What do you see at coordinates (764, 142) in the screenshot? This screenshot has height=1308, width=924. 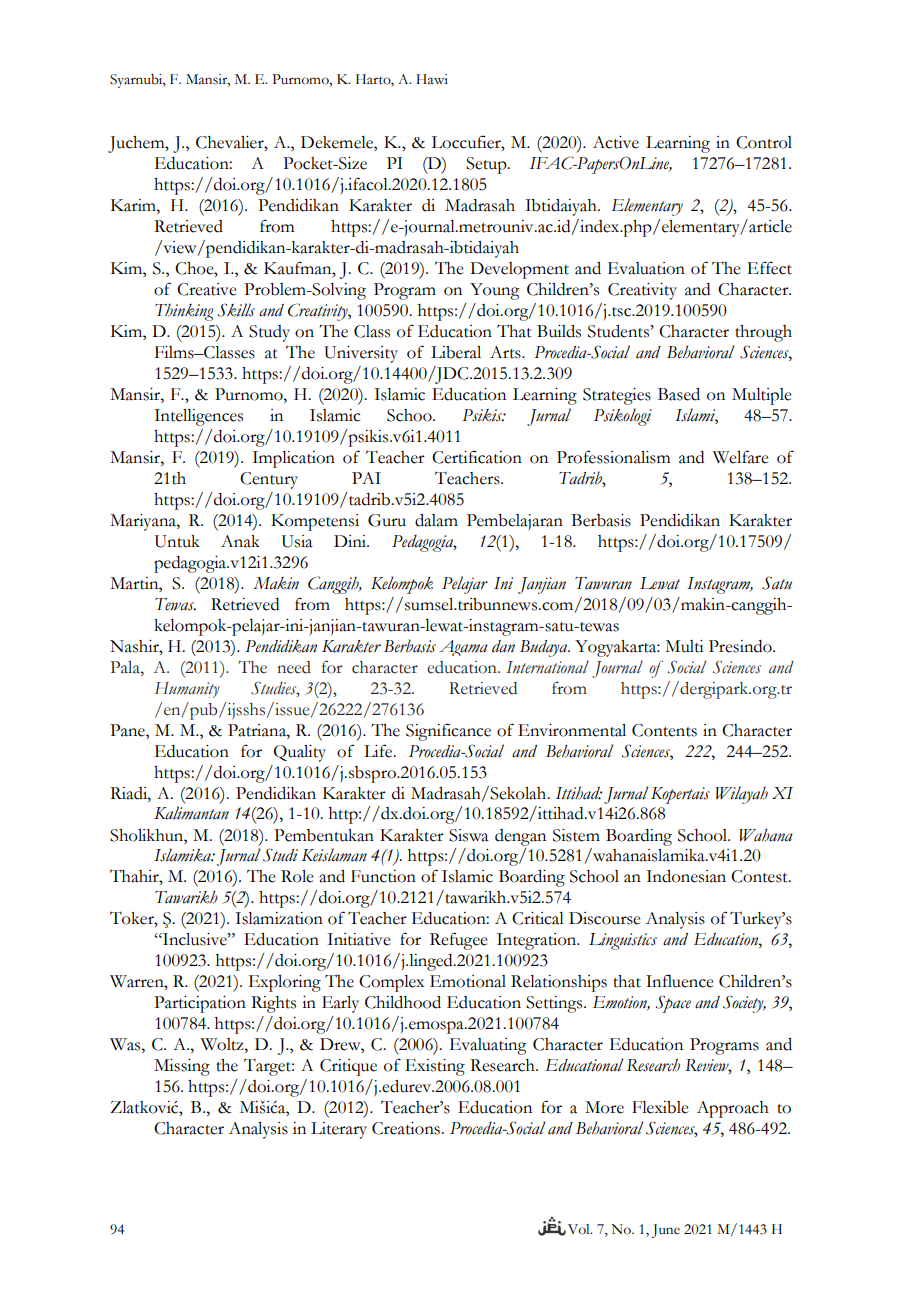 I see `Control` at bounding box center [764, 142].
